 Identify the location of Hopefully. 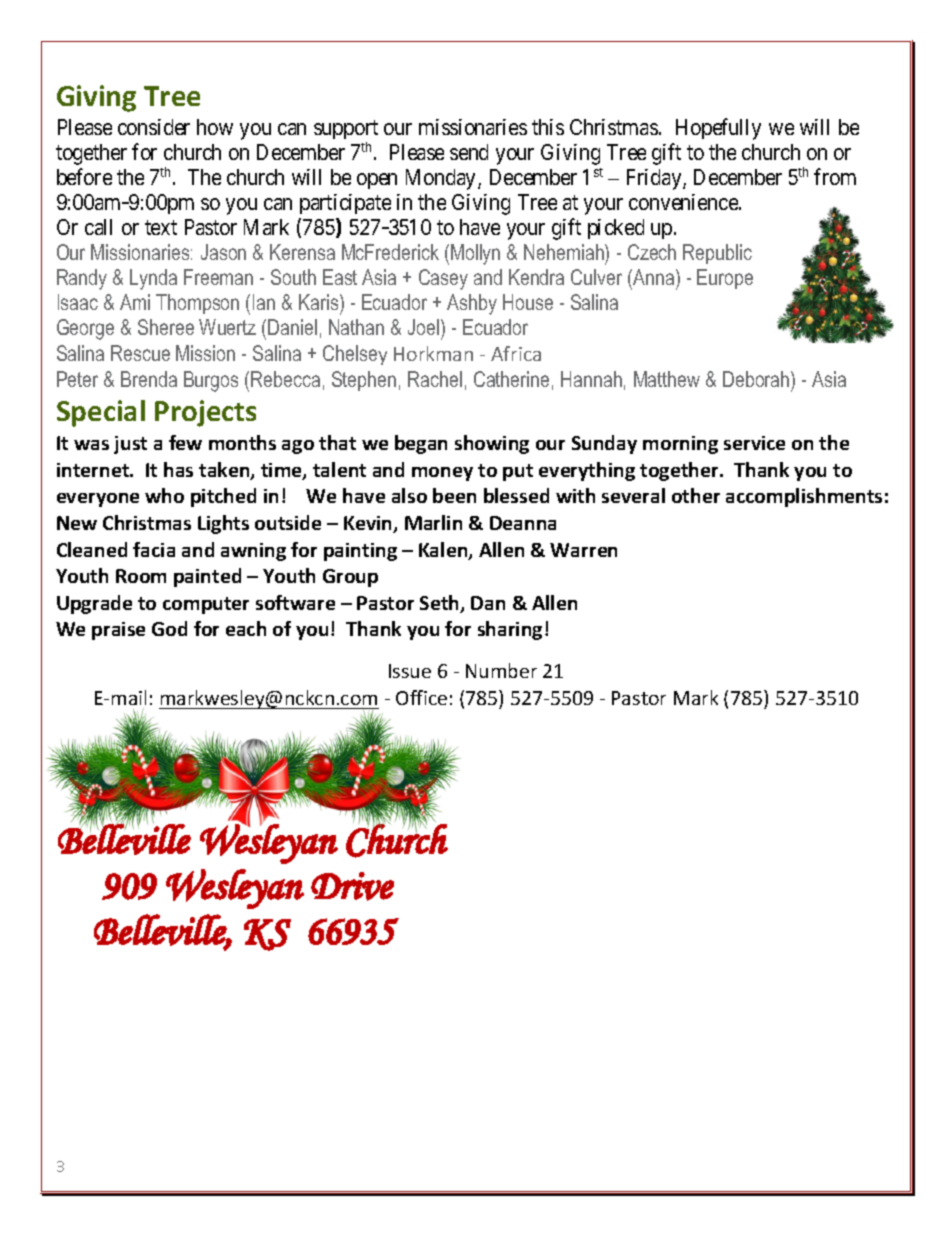
(718, 129).
